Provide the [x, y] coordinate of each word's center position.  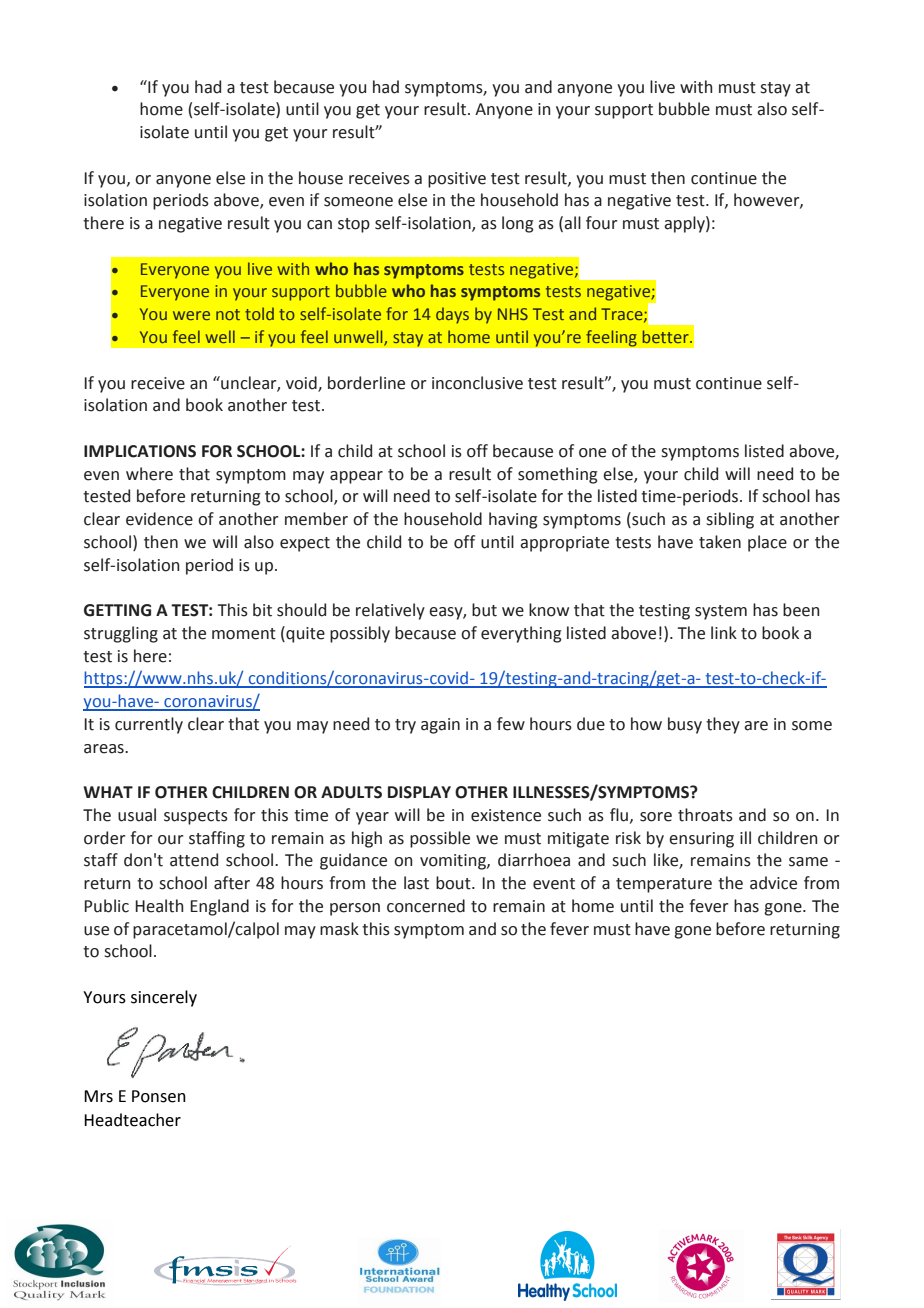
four [601, 223]
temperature [664, 885]
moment [244, 634]
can [319, 225]
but [484, 610]
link [724, 632]
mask [339, 929]
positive [457, 180]
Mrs [98, 1096]
